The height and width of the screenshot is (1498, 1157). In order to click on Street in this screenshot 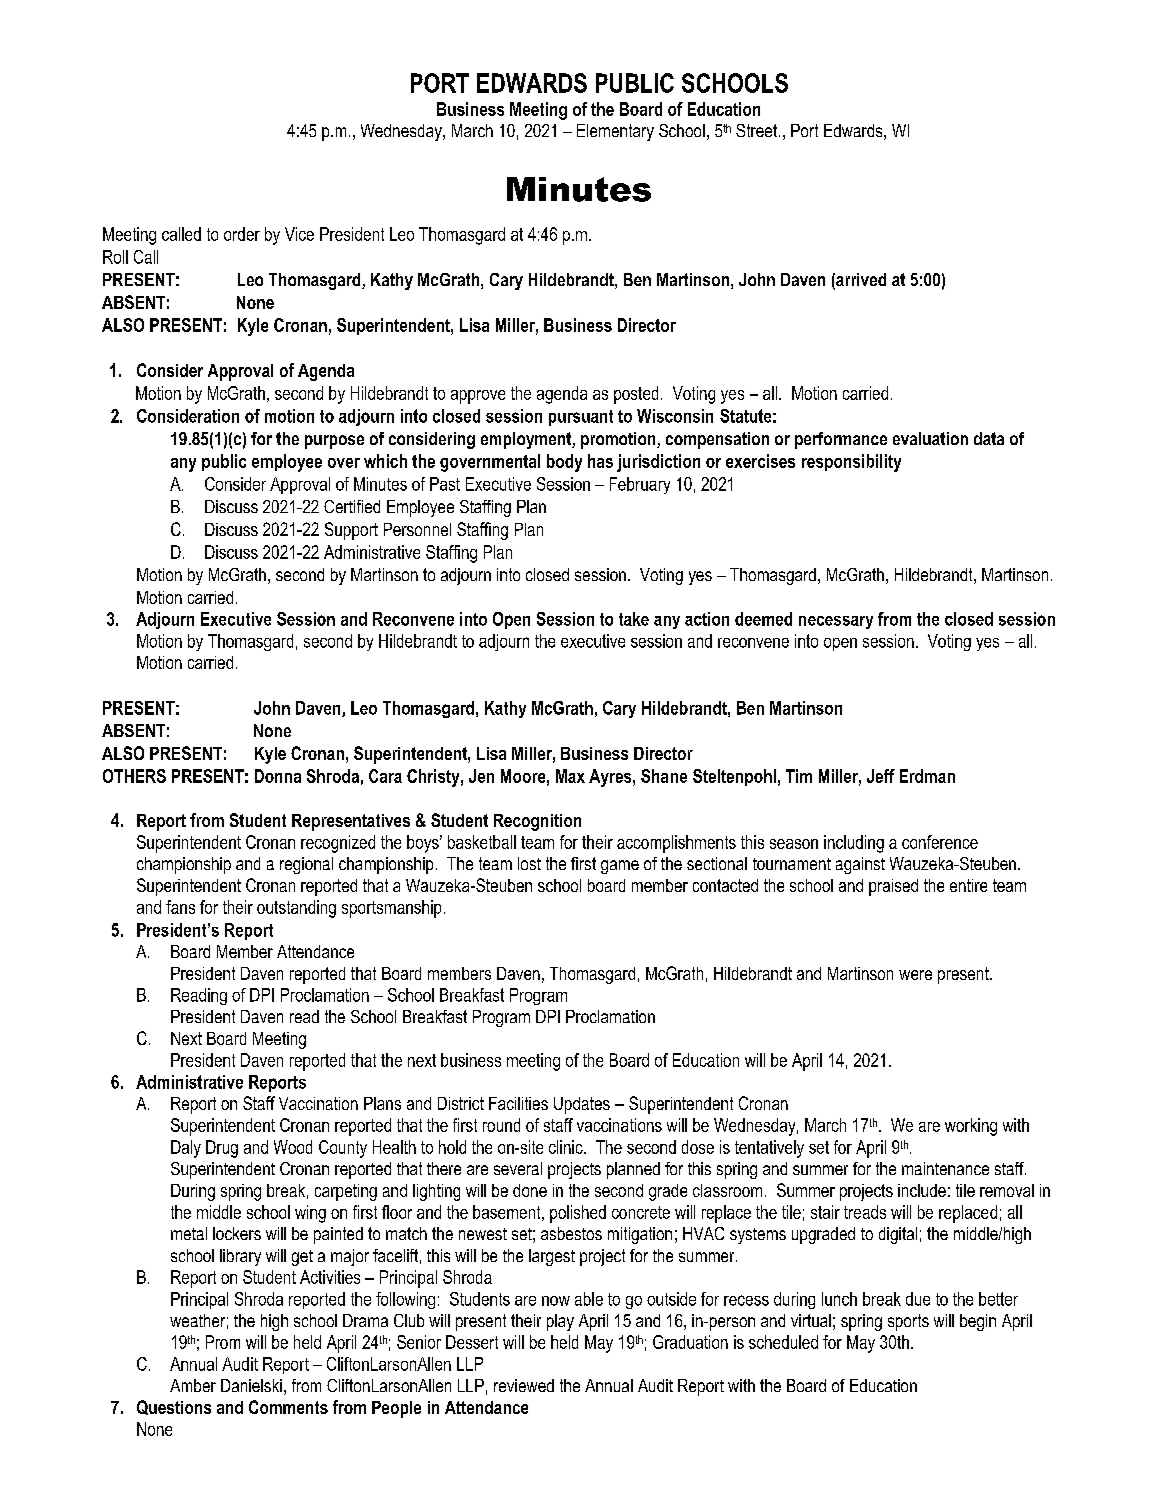, I will do `click(758, 130)`.
